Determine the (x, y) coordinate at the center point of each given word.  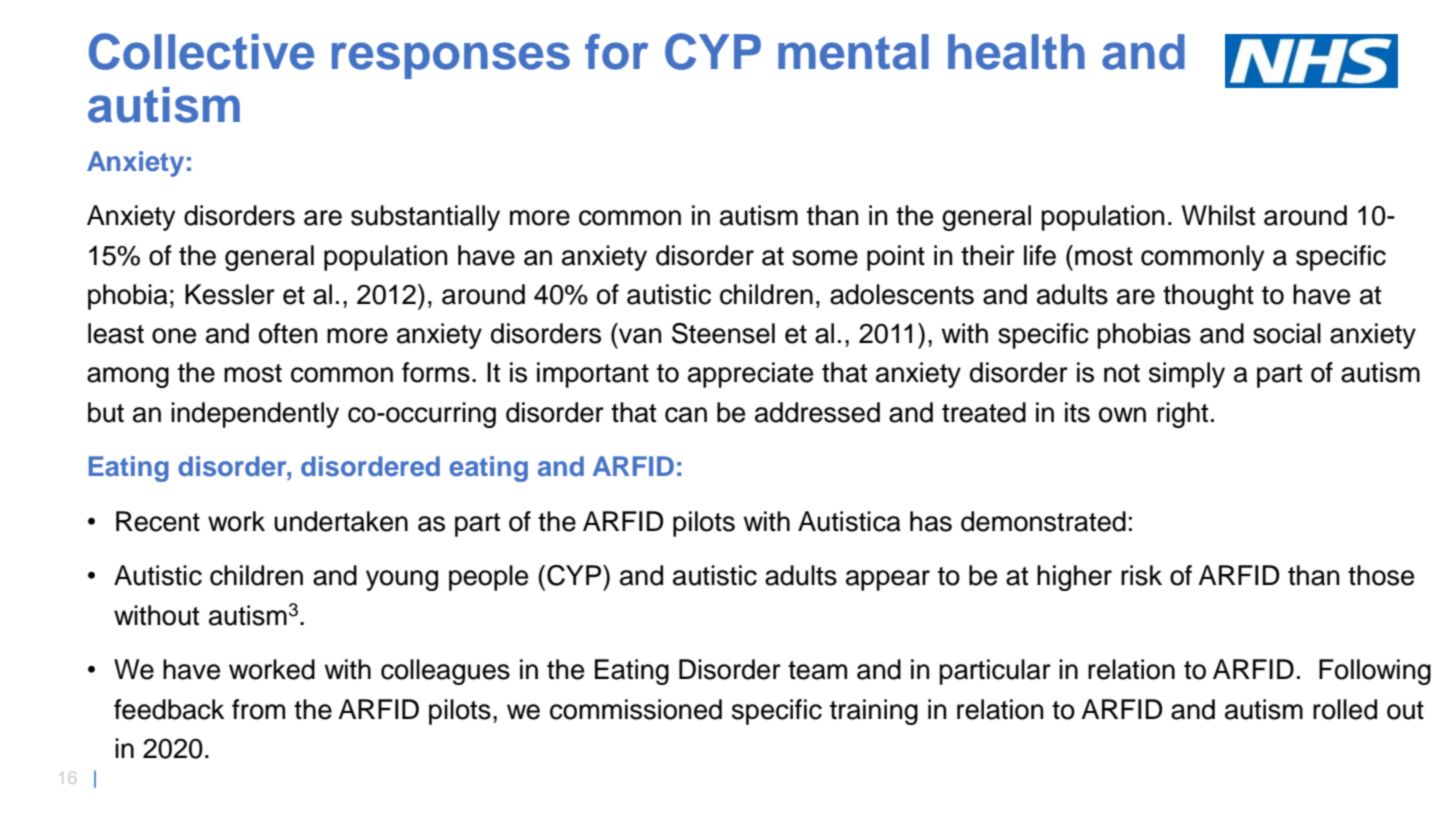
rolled (1345, 709)
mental (853, 52)
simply (1187, 375)
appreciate (750, 375)
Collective (201, 51)
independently (255, 415)
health (1016, 52)
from (258, 709)
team (817, 670)
